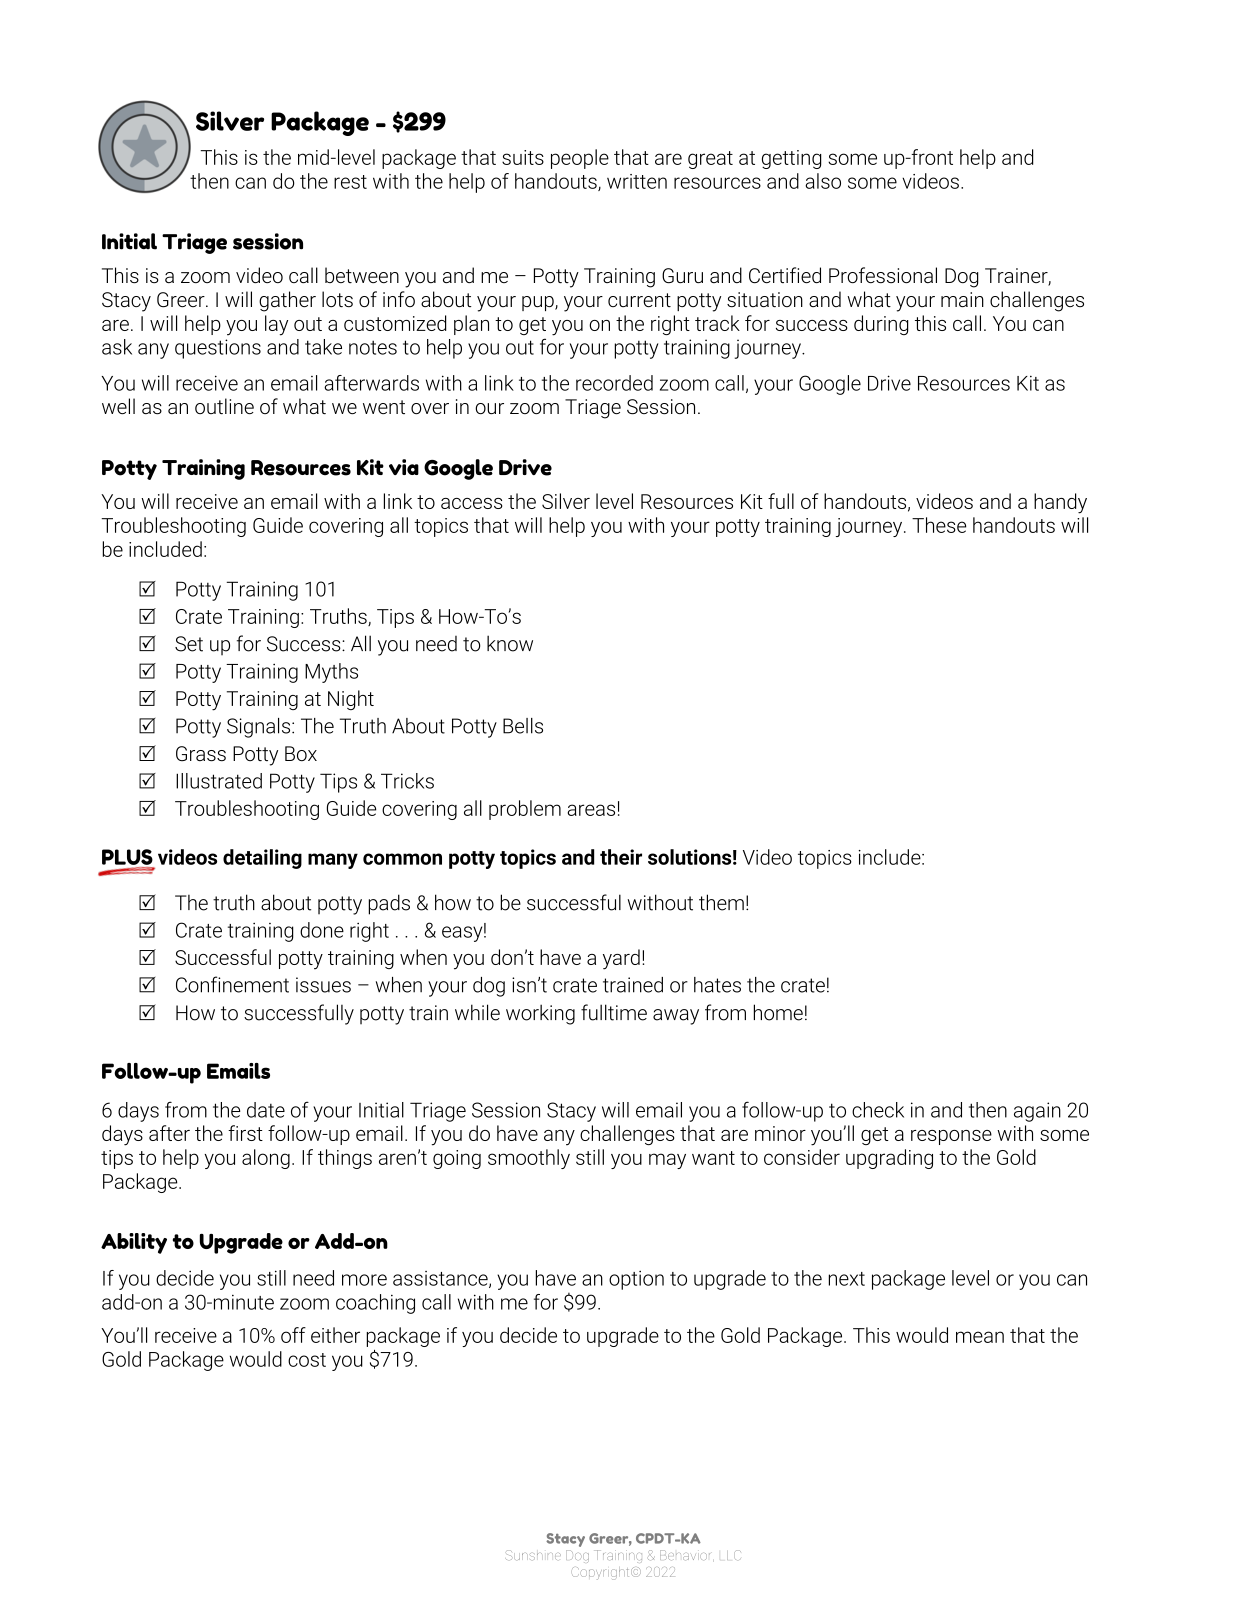  I want to click on Professional, so click(883, 275).
